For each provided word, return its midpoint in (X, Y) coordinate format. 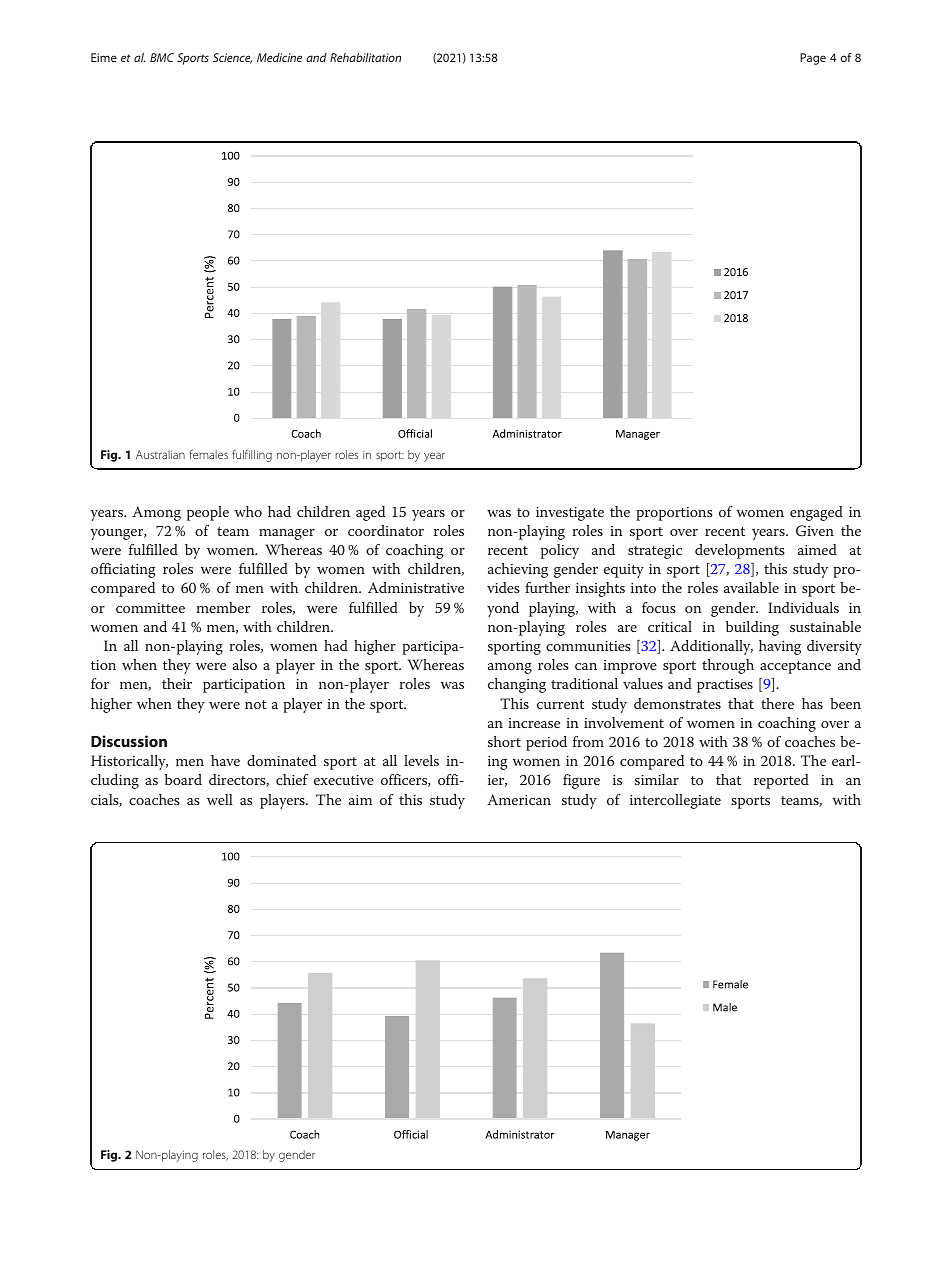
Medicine (279, 57)
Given (815, 531)
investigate (570, 514)
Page (813, 59)
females (209, 454)
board (183, 779)
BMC (162, 57)
